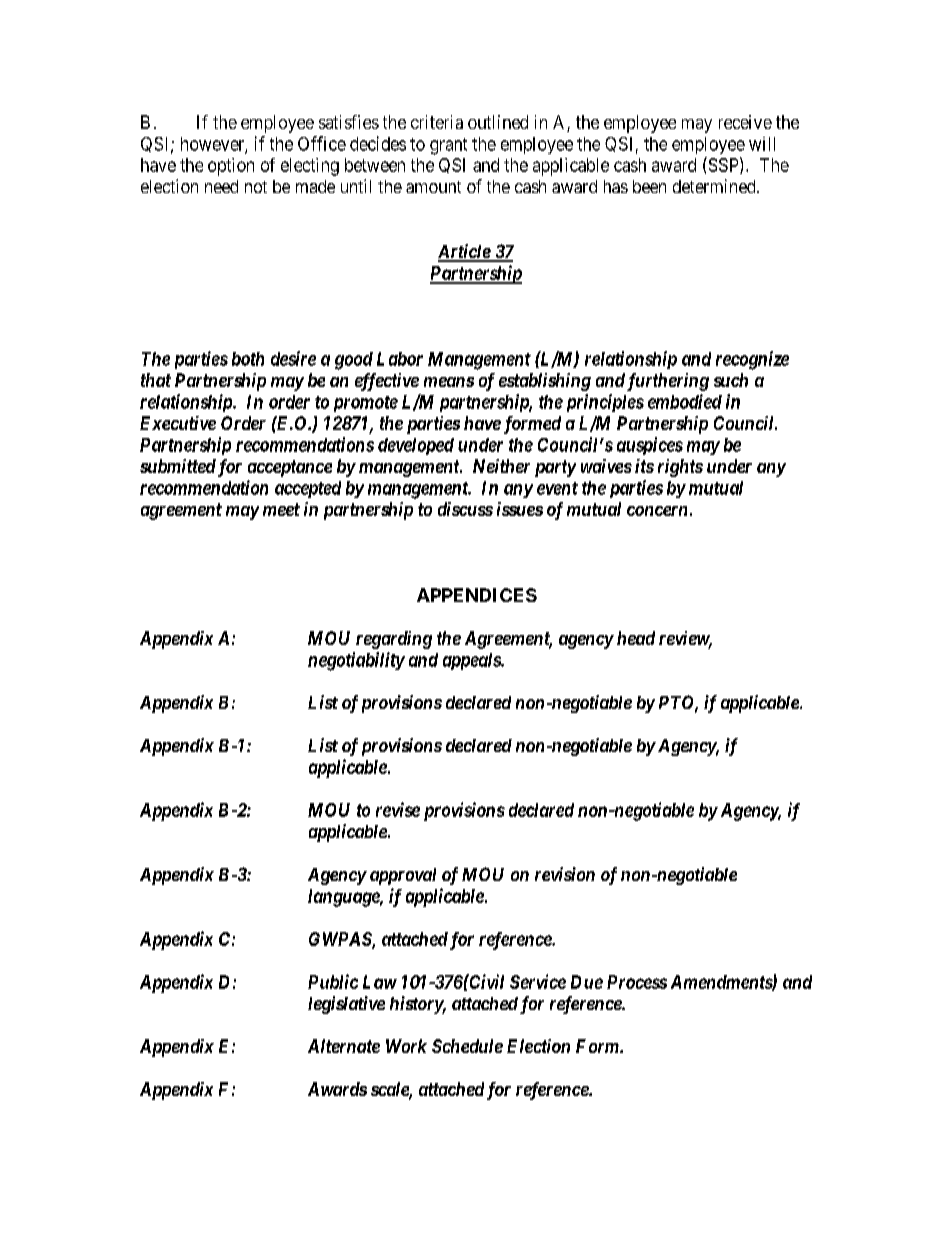  Describe the element at coordinates (636, 638) in the image. I see `head` at that location.
